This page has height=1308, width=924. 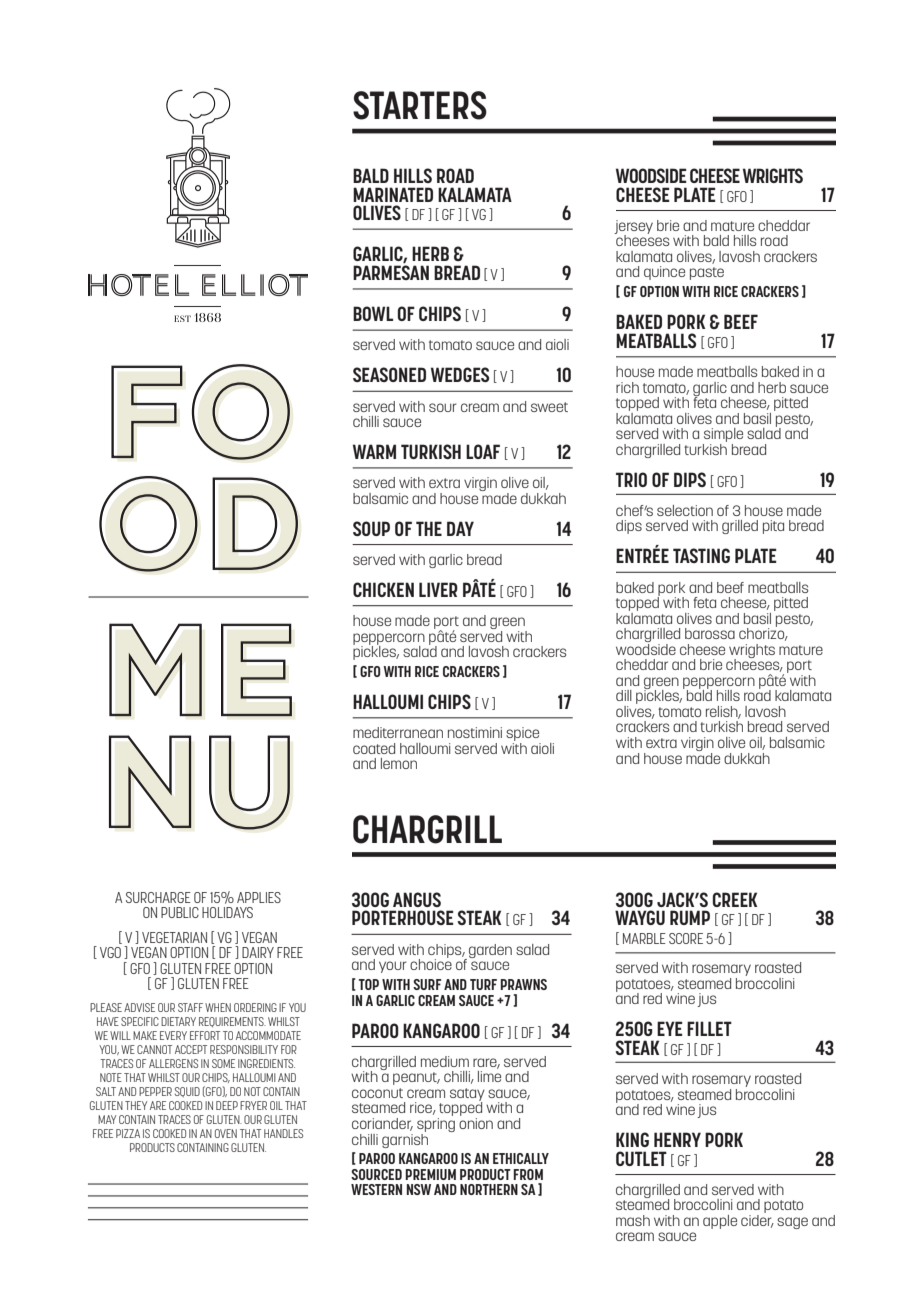 What do you see at coordinates (460, 374) in the page?
I see `WEDGES` at bounding box center [460, 374].
